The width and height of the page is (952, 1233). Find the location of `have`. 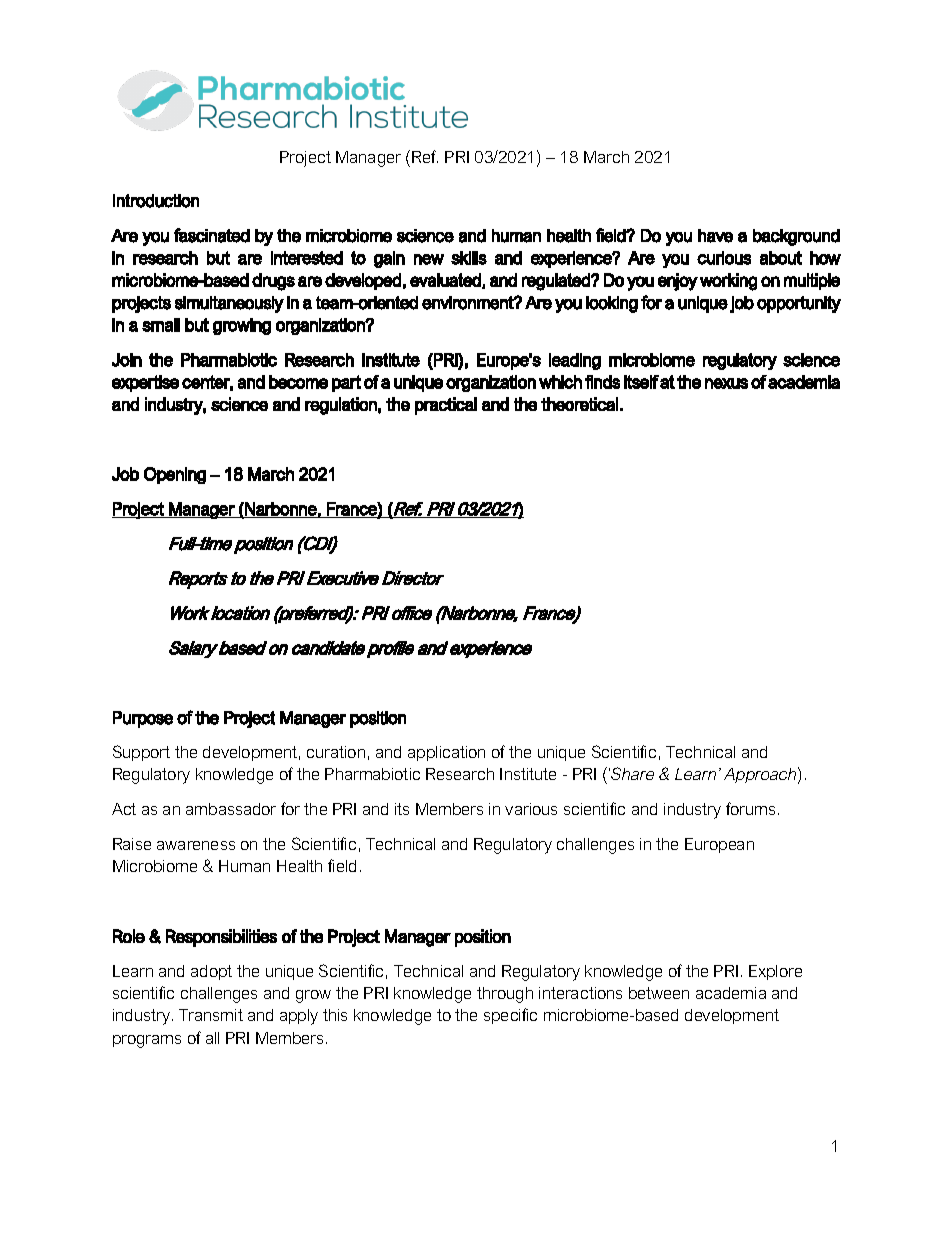

have is located at coordinates (715, 236).
